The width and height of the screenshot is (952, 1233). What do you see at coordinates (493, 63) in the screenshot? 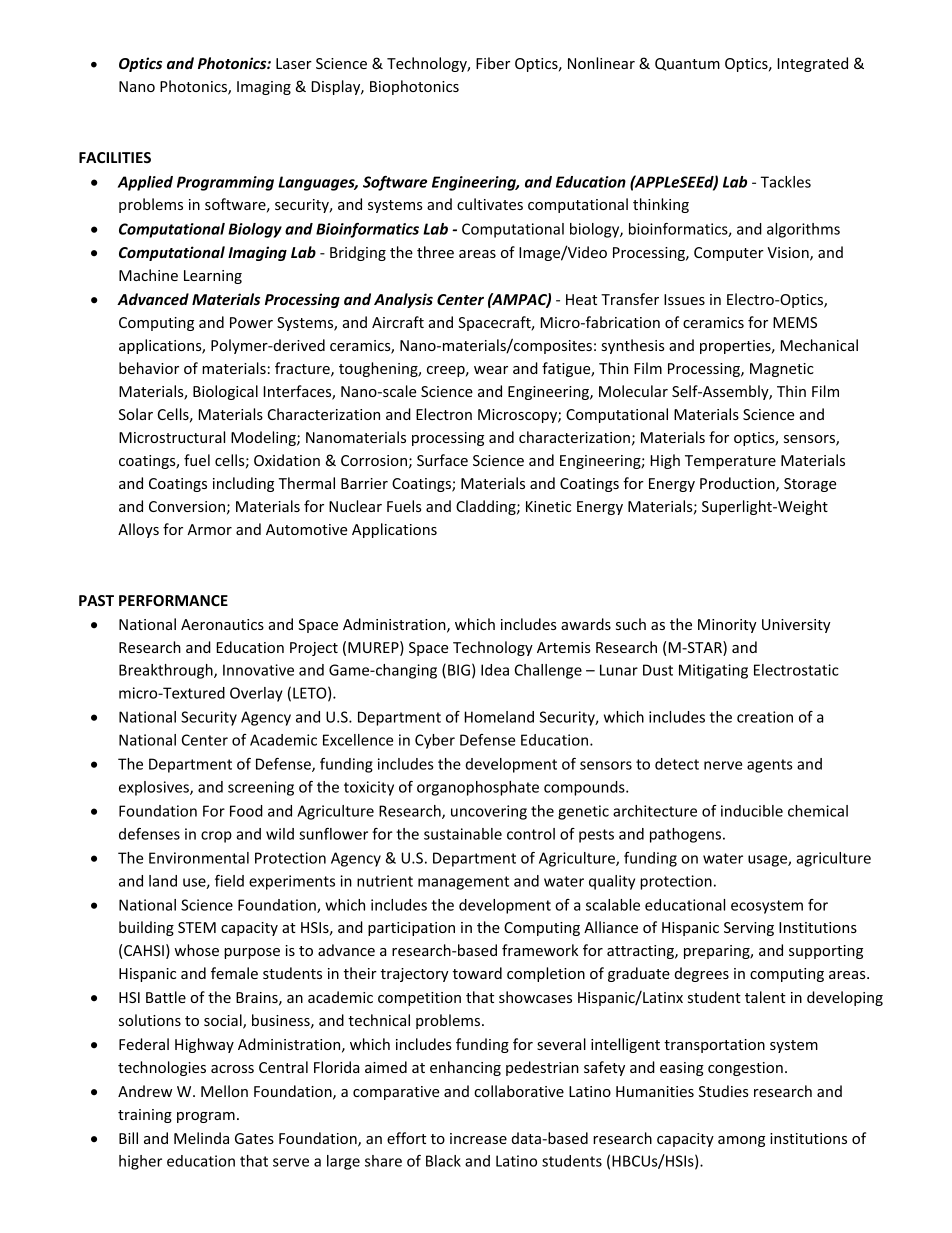
I see `Fiber` at bounding box center [493, 63].
